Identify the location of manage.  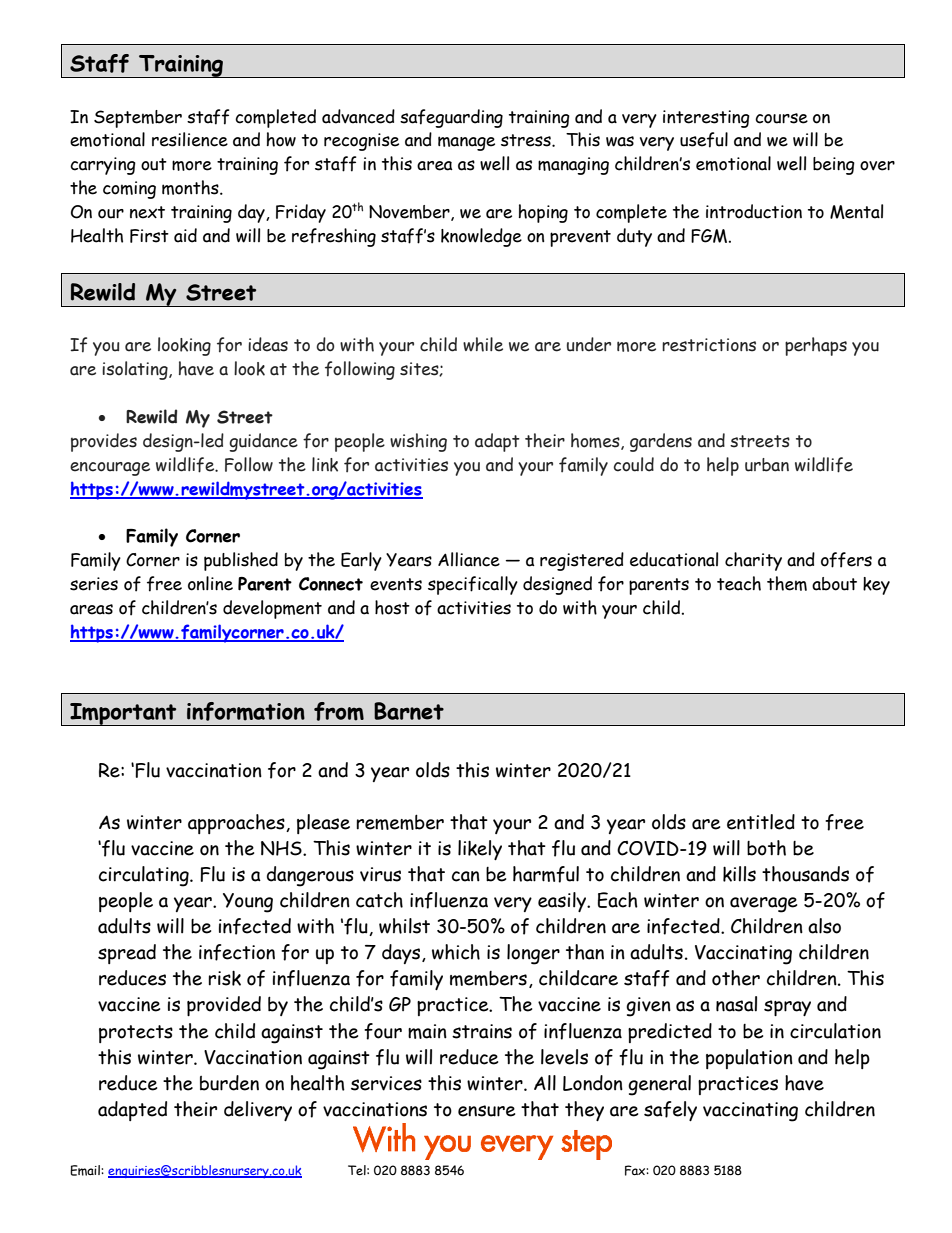
(466, 143).
